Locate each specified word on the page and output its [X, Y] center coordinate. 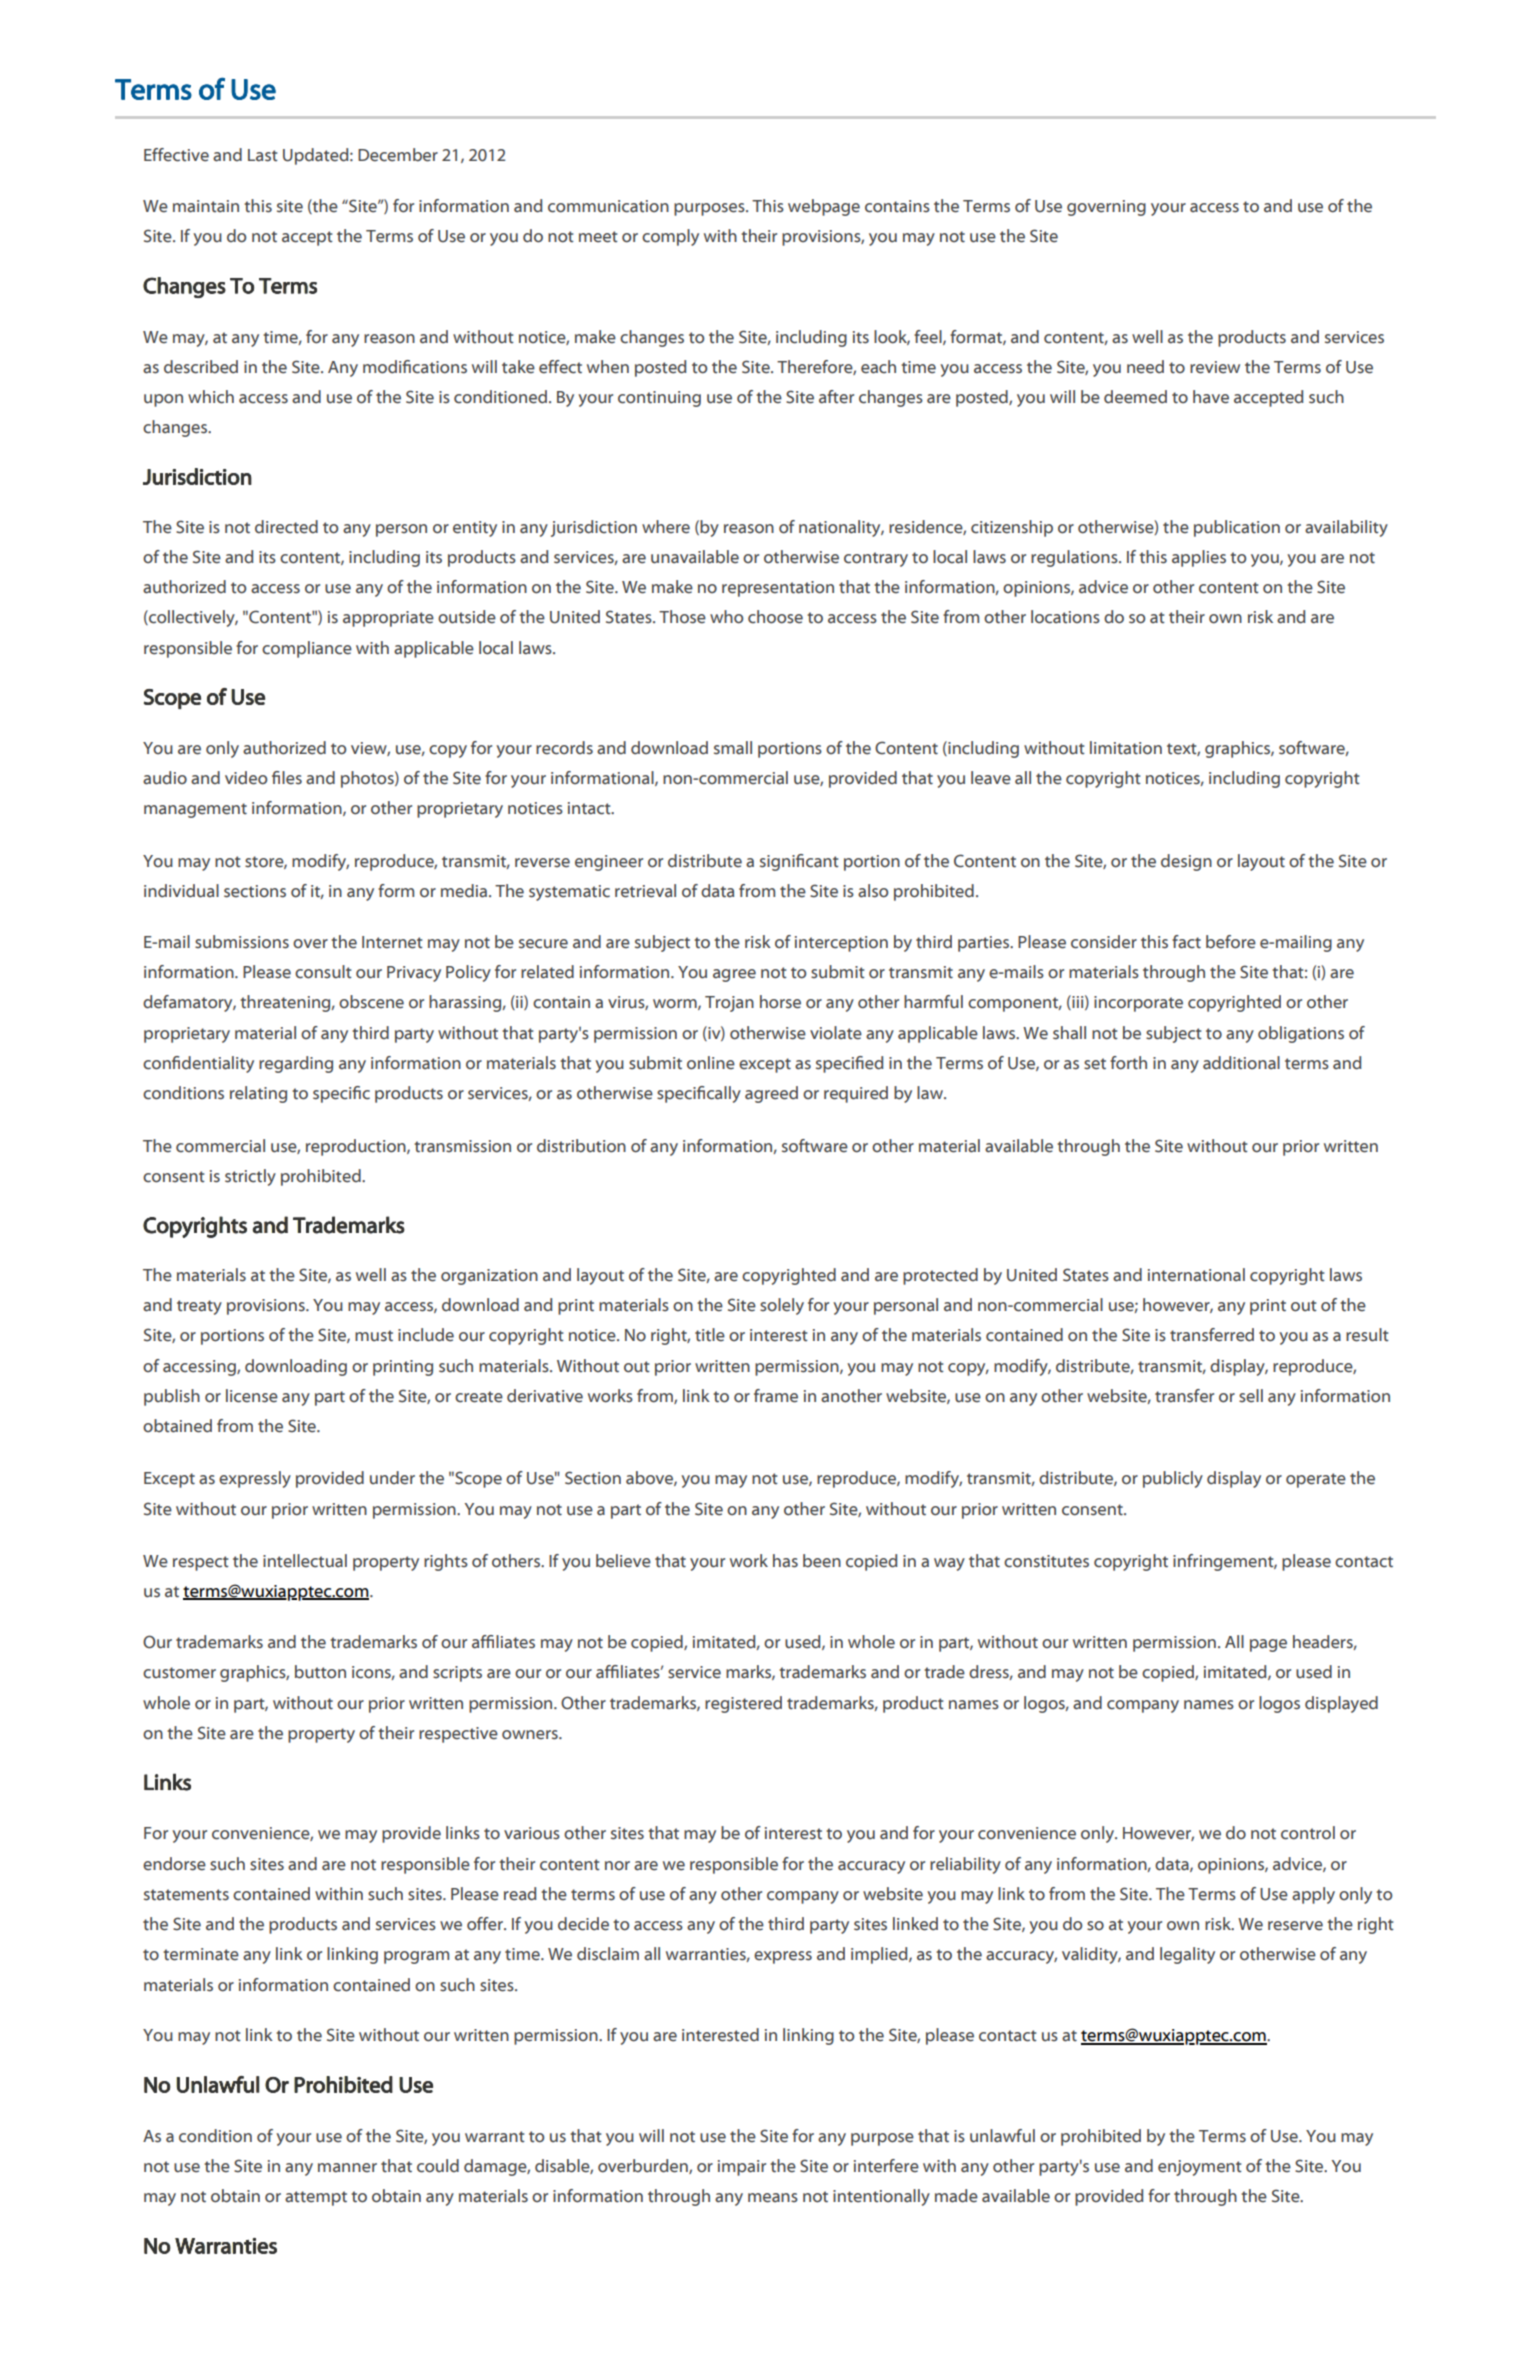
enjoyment [1200, 2168]
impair [742, 2168]
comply [670, 237]
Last [263, 155]
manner [347, 2168]
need [1145, 367]
